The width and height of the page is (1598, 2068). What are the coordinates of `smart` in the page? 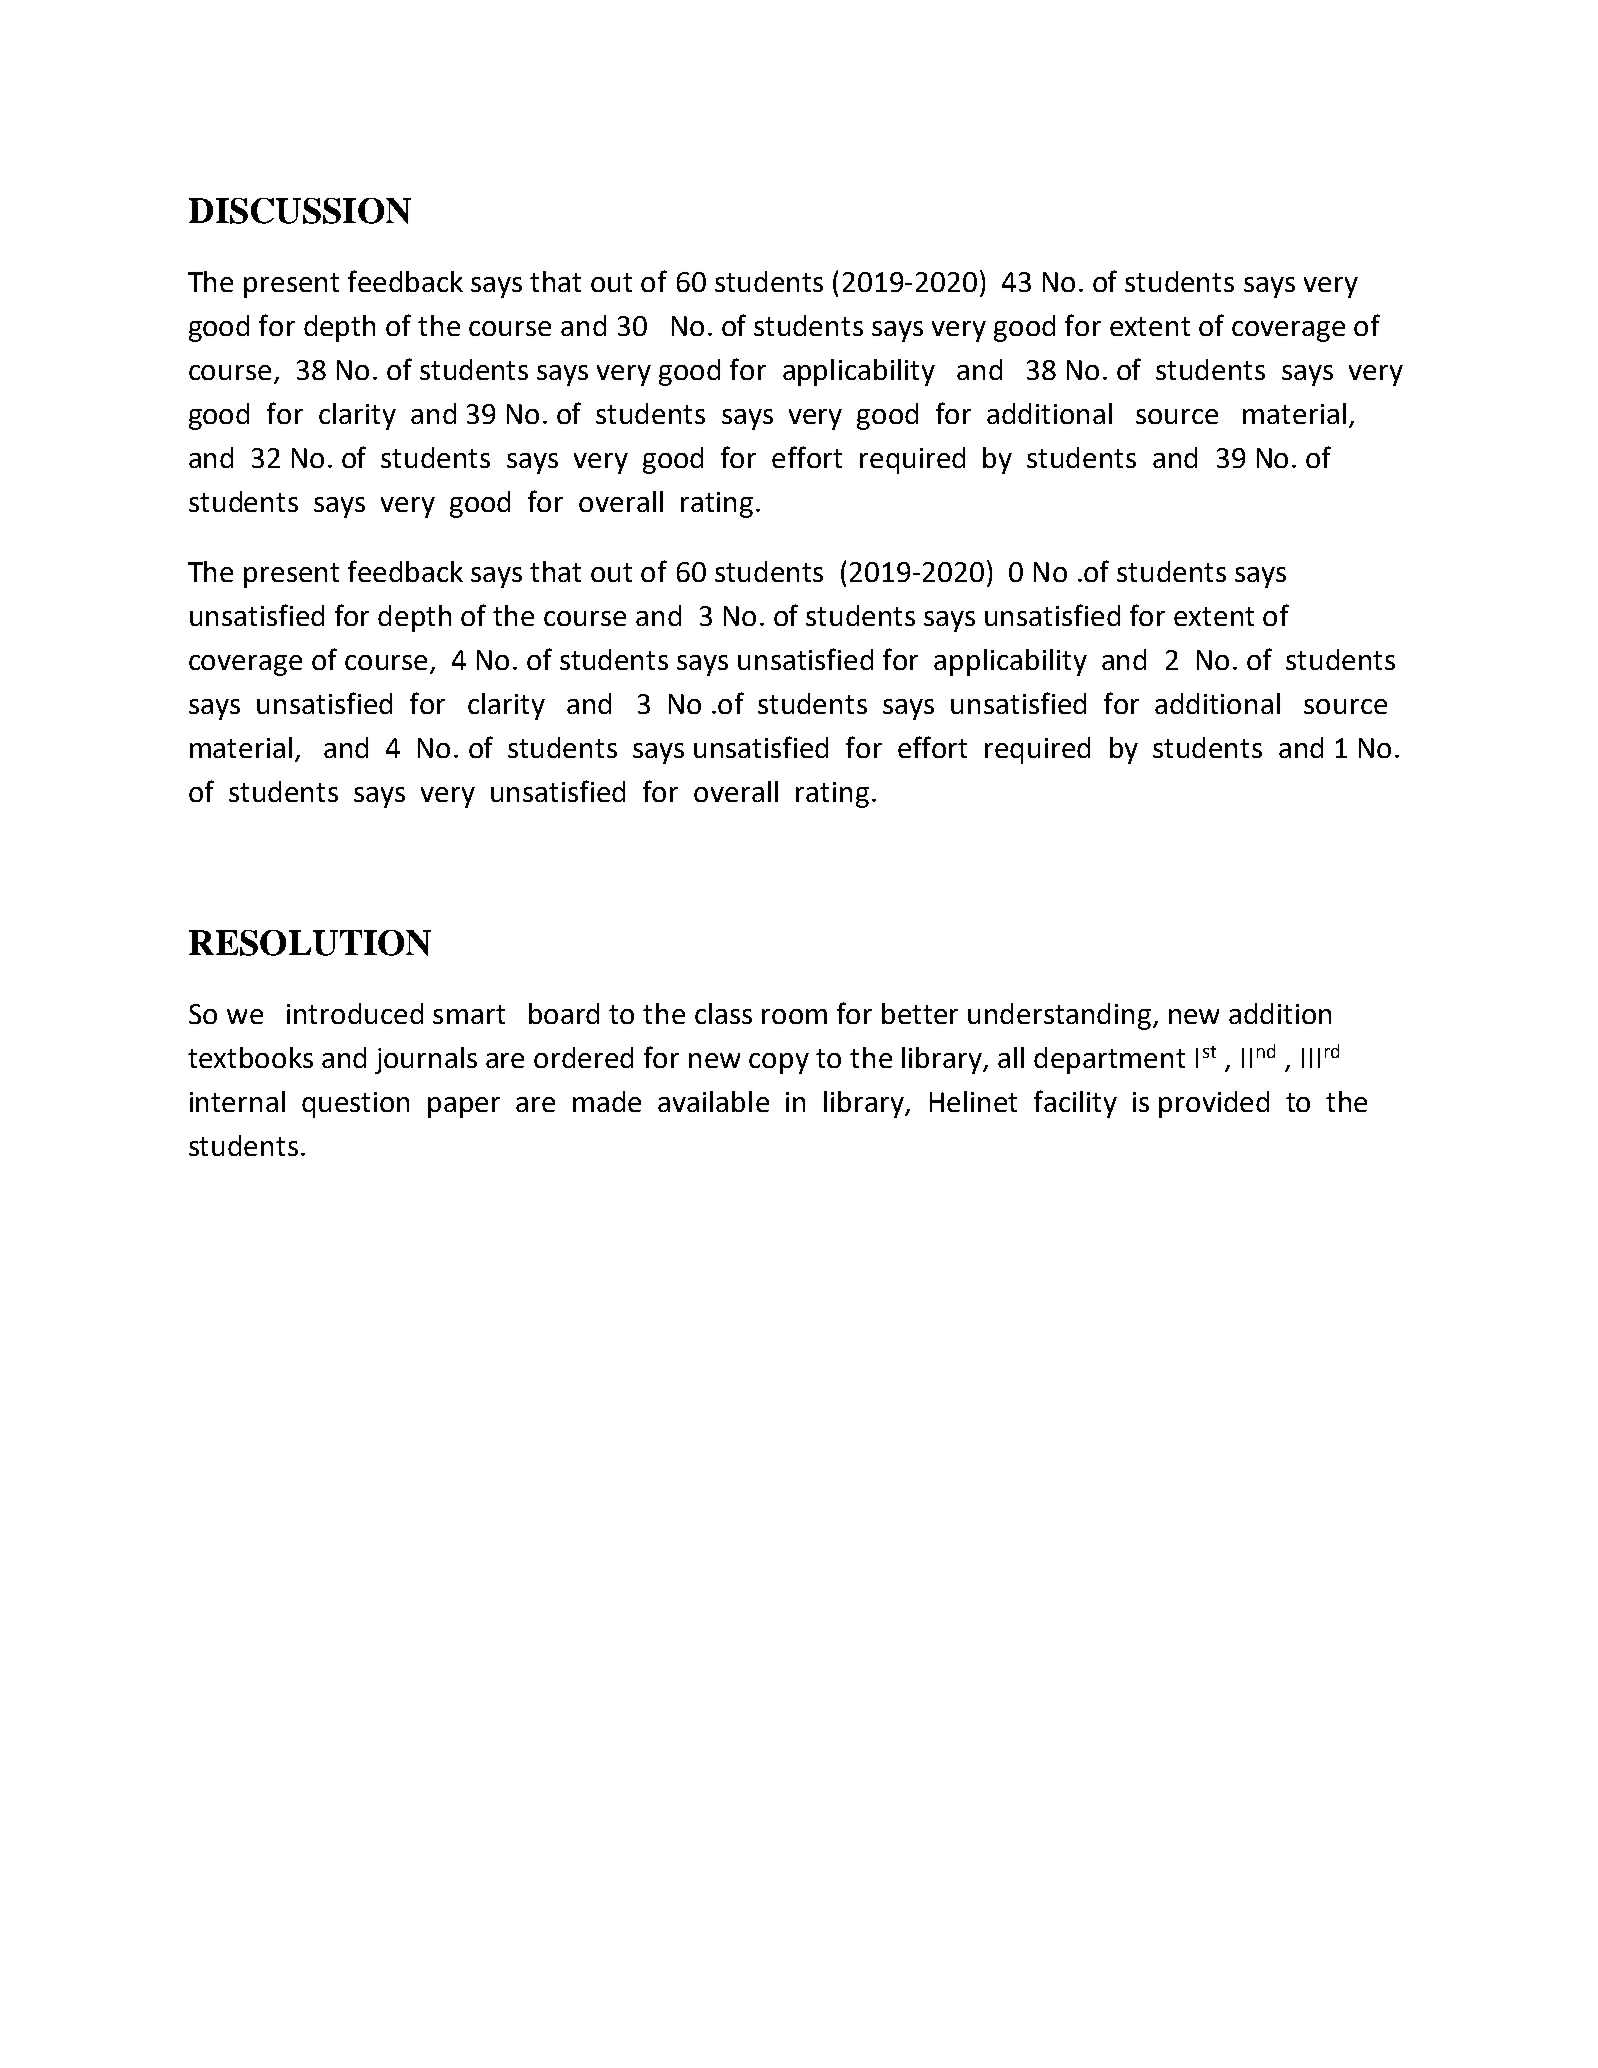 It's located at (469, 1014).
